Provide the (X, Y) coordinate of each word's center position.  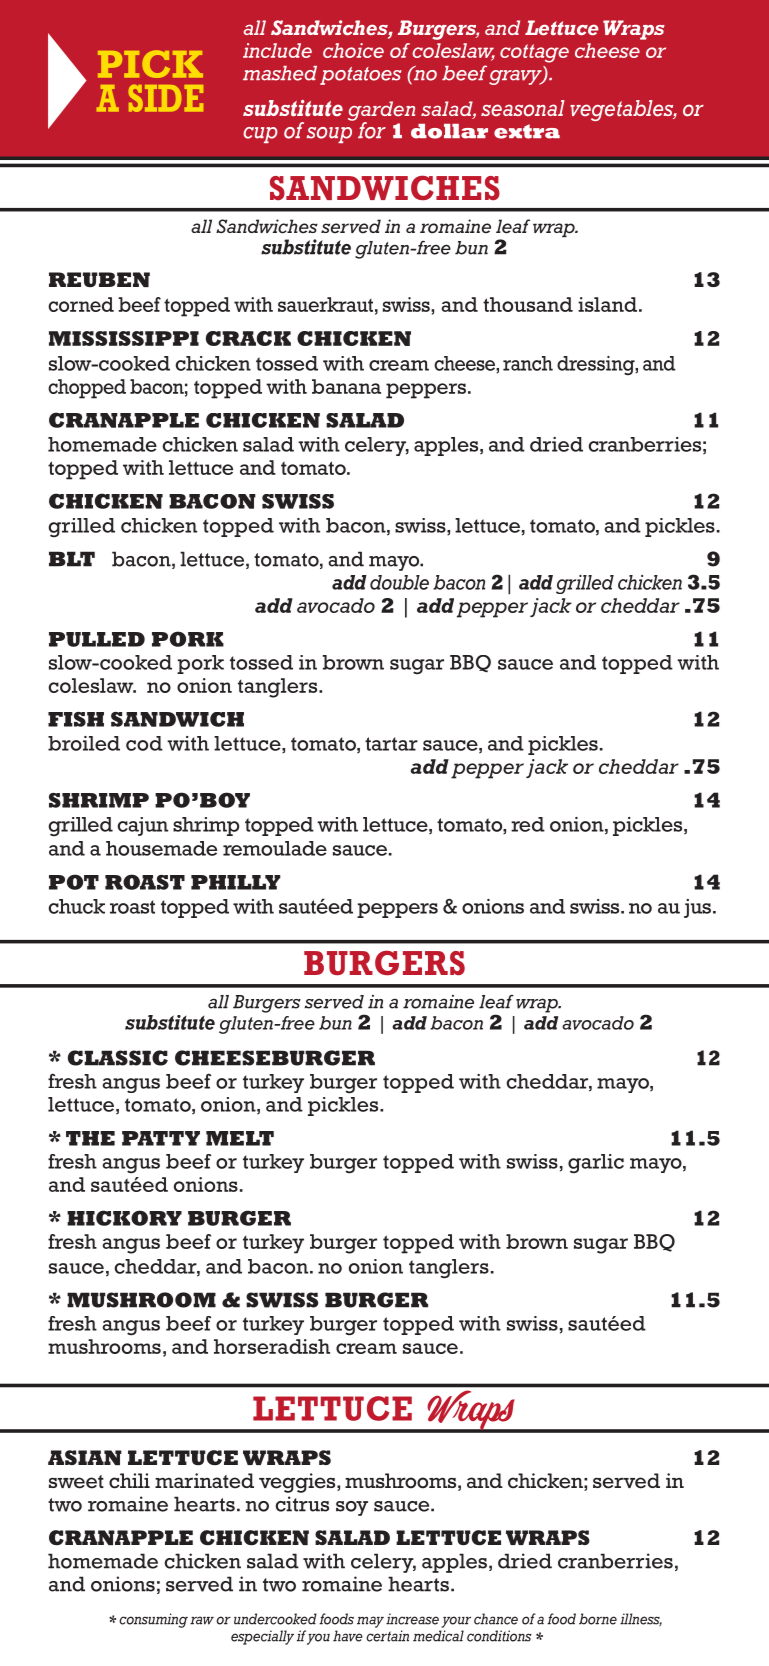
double (399, 582)
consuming (153, 1620)
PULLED (97, 639)
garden (381, 112)
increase (412, 1619)
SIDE (166, 98)
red (528, 824)
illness (641, 1620)
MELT (240, 1138)
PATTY (161, 1138)
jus (697, 908)
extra (527, 131)
